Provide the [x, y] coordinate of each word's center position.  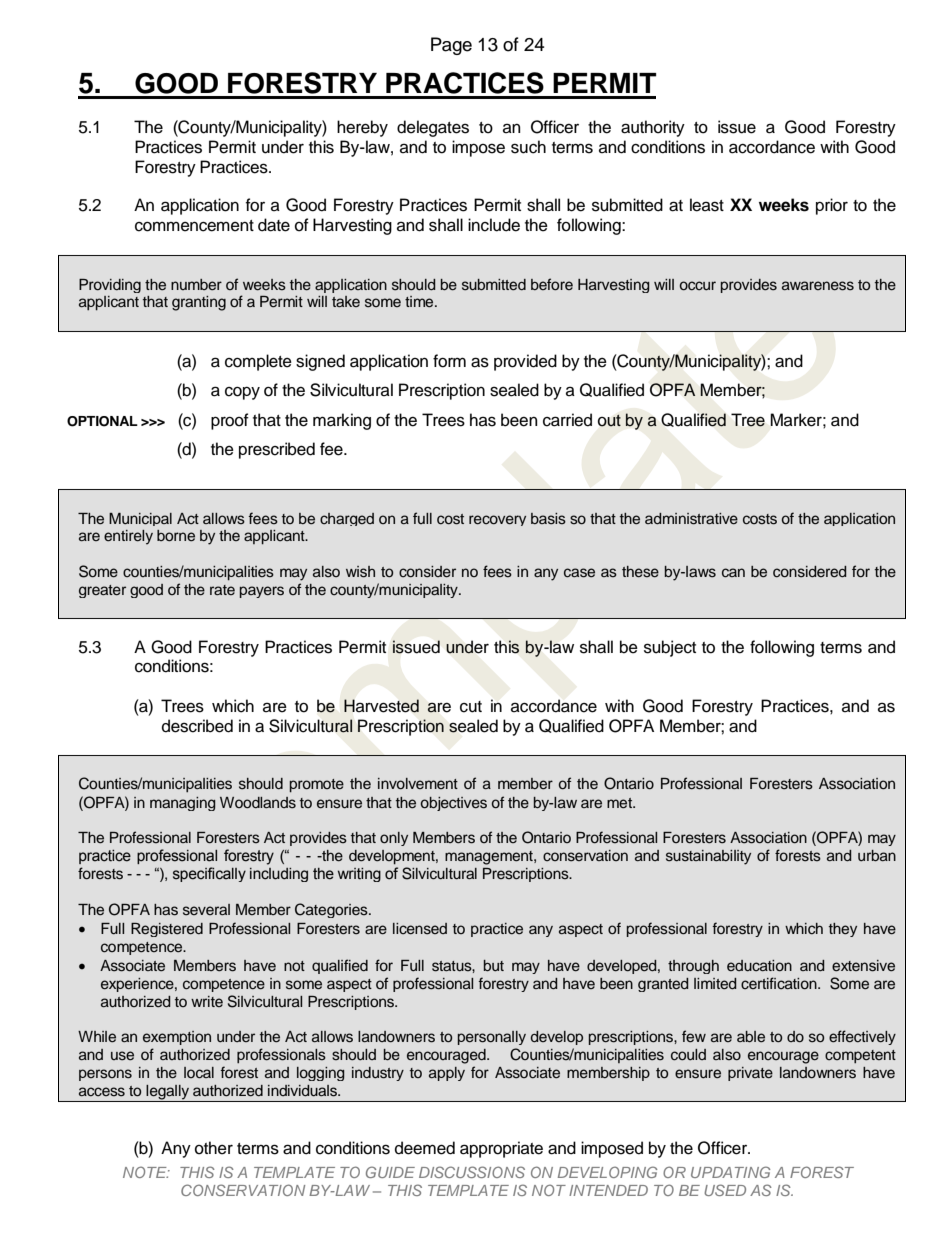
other [214, 1148]
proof [230, 421]
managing [183, 804]
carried [567, 420]
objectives [454, 804]
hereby [362, 128]
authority [653, 128]
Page [451, 46]
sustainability [708, 857]
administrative [691, 519]
